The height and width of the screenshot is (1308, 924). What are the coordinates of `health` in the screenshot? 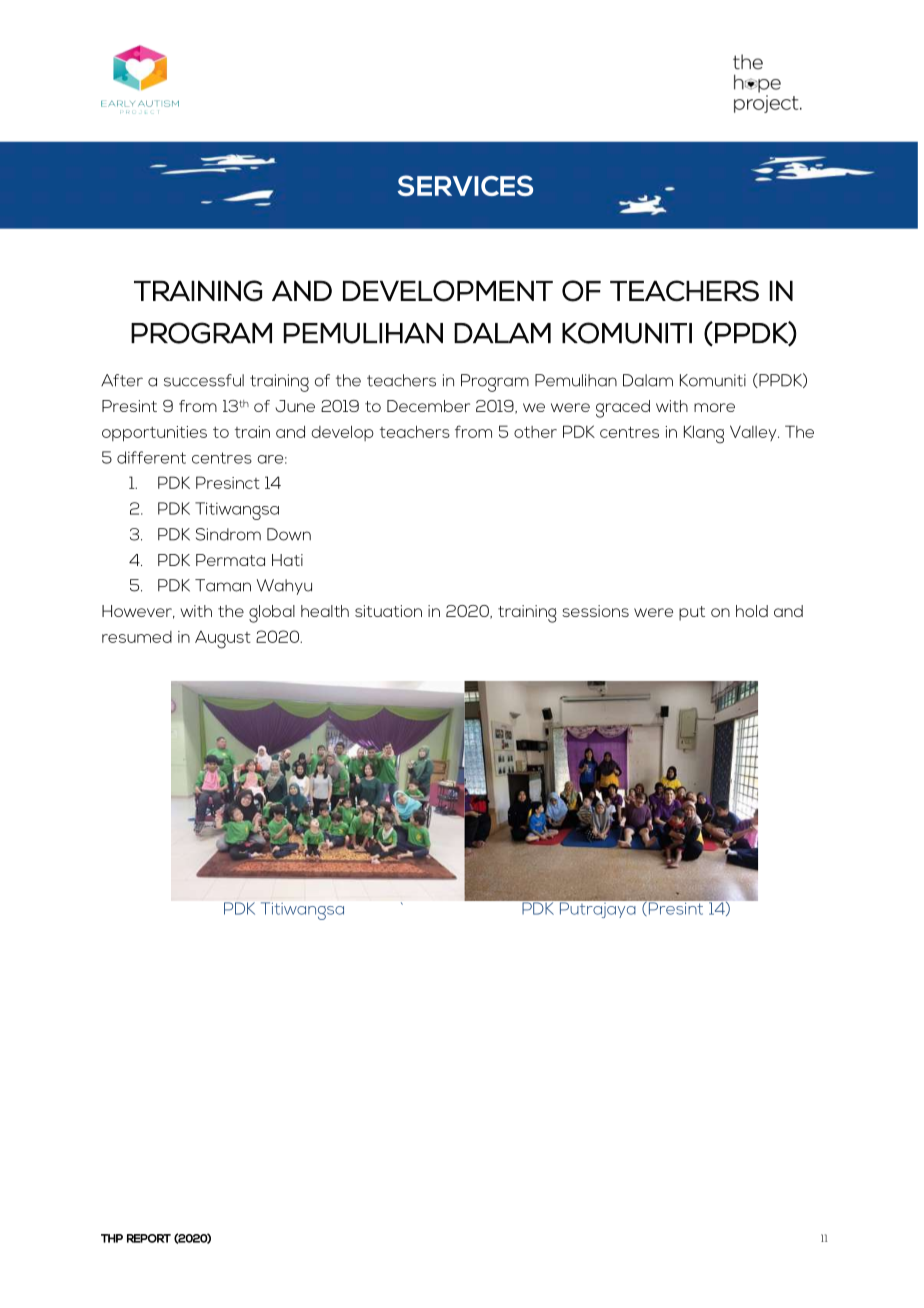 It's located at (325, 611).
